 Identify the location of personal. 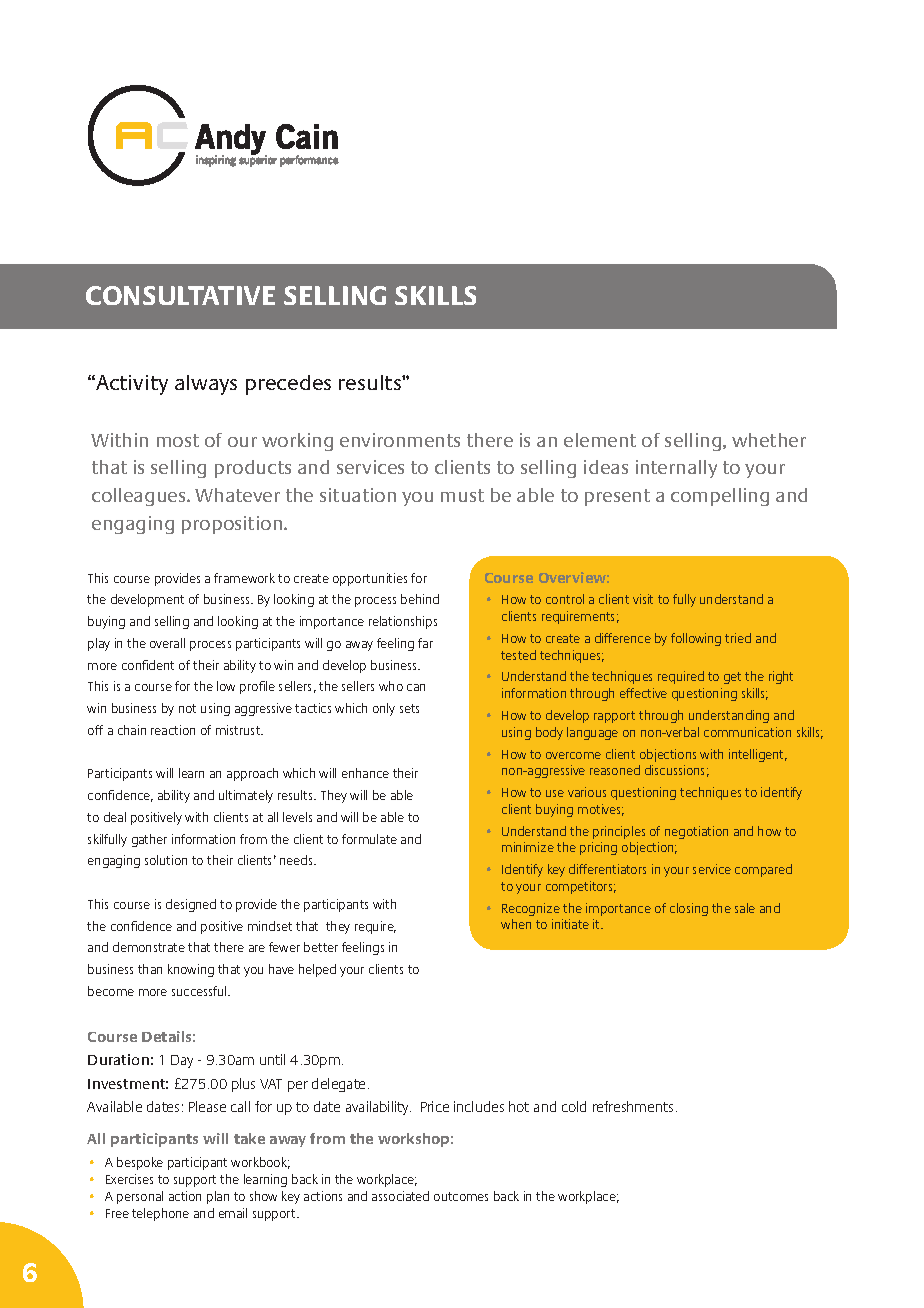
(140, 1197).
